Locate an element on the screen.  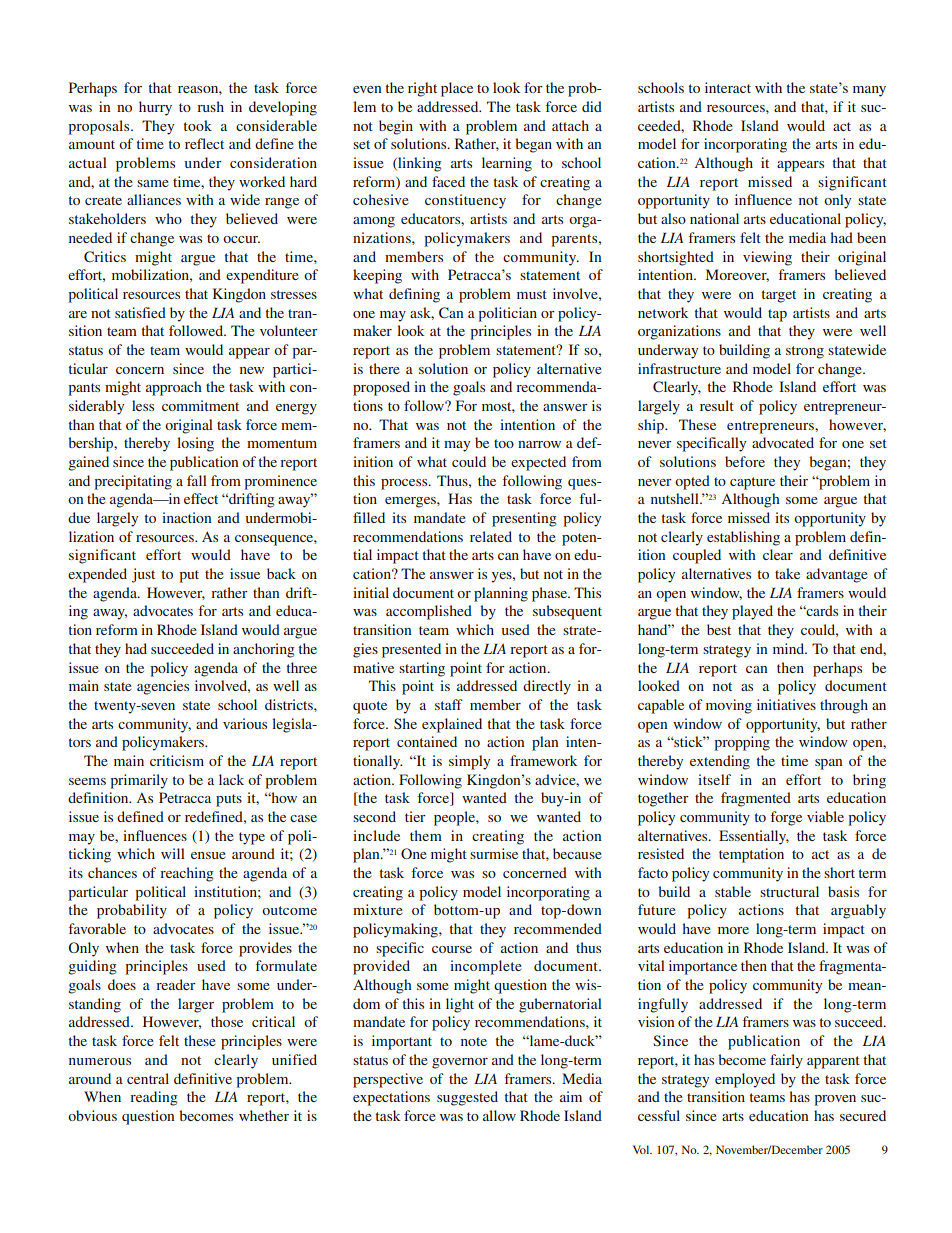
played is located at coordinates (752, 612).
